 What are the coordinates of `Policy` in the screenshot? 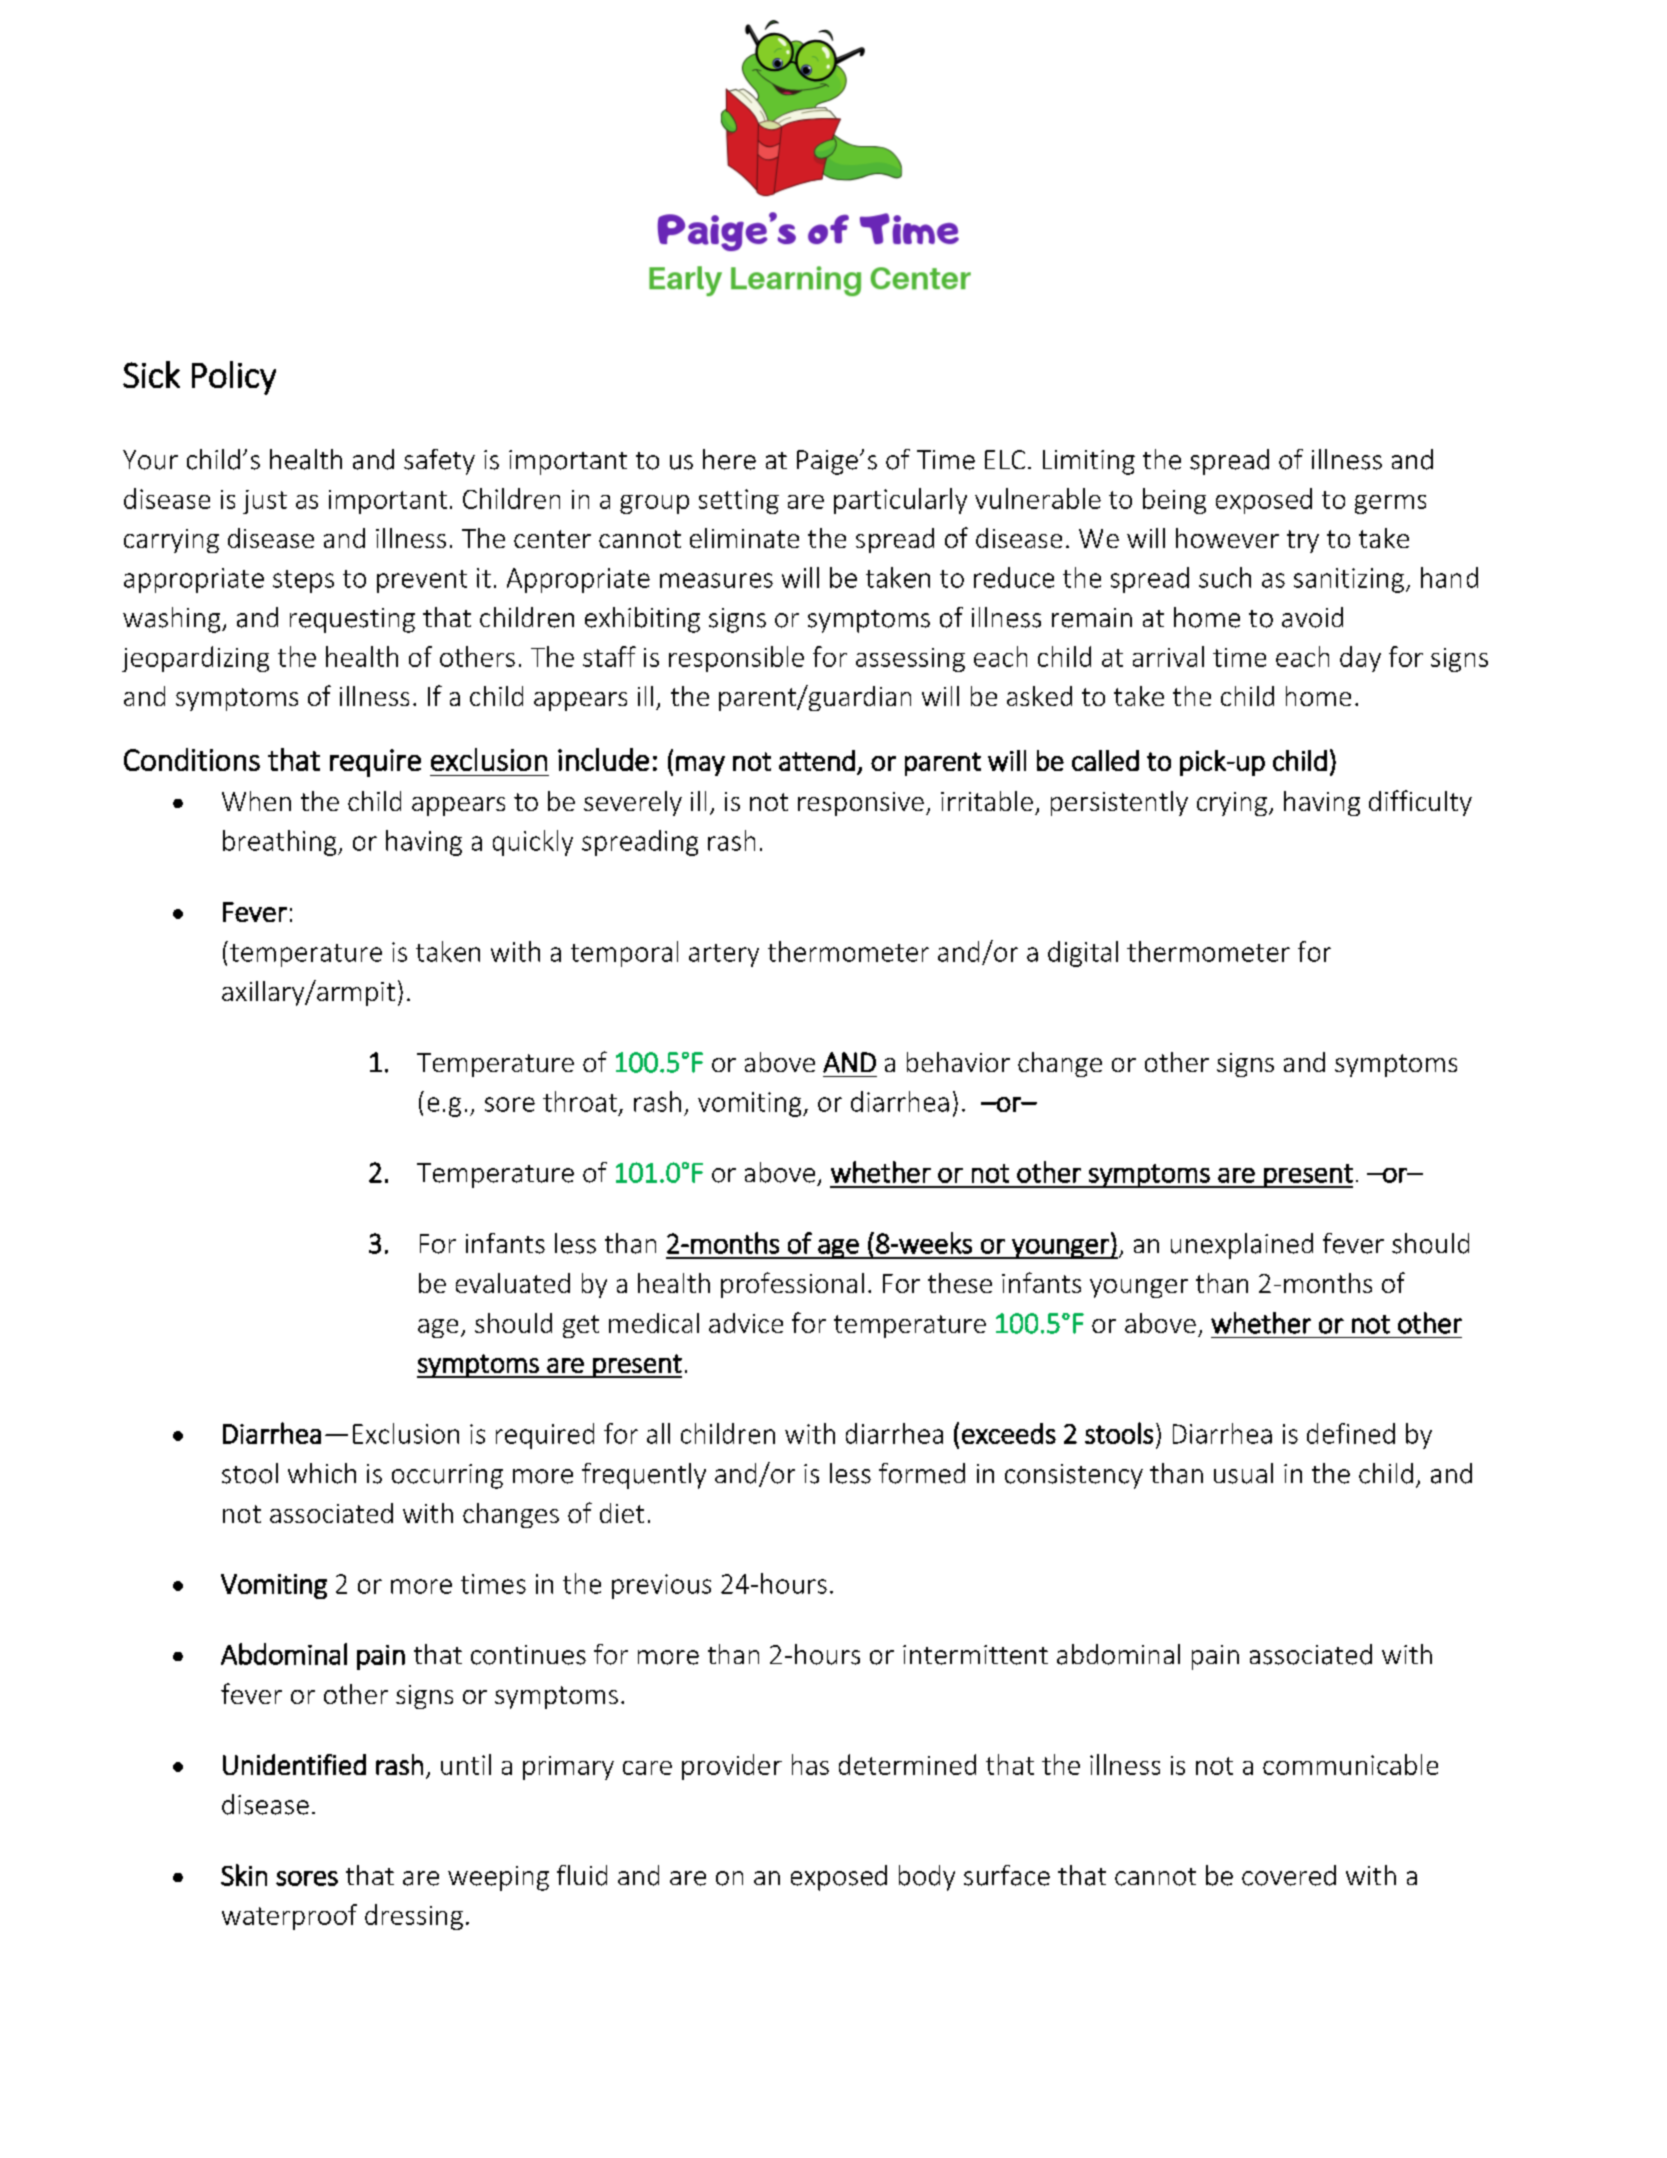 It's located at (234, 378).
